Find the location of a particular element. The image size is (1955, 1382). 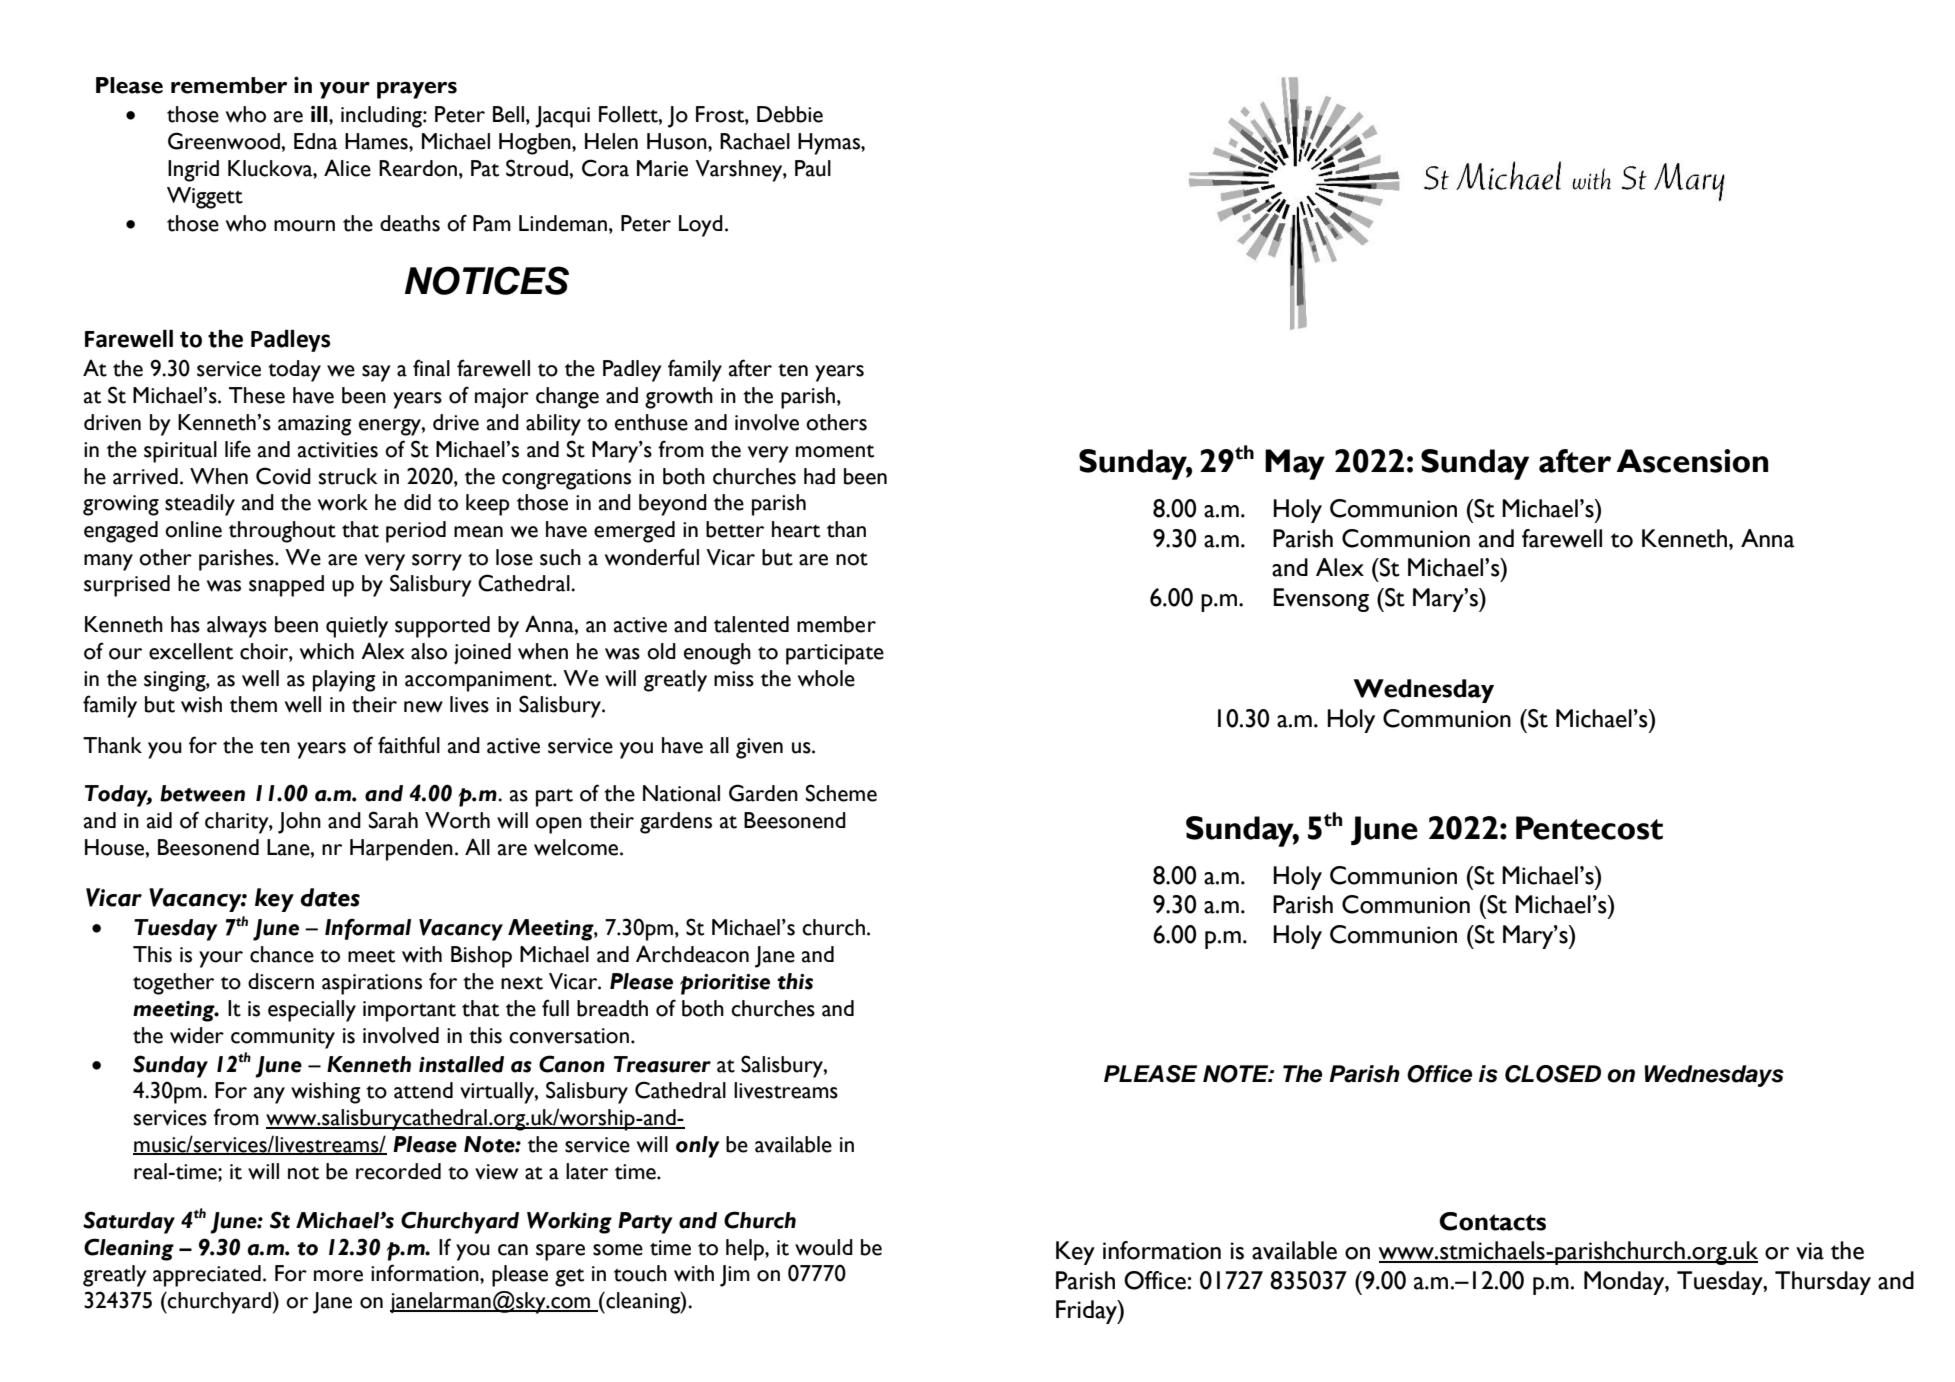

had is located at coordinates (819, 476).
